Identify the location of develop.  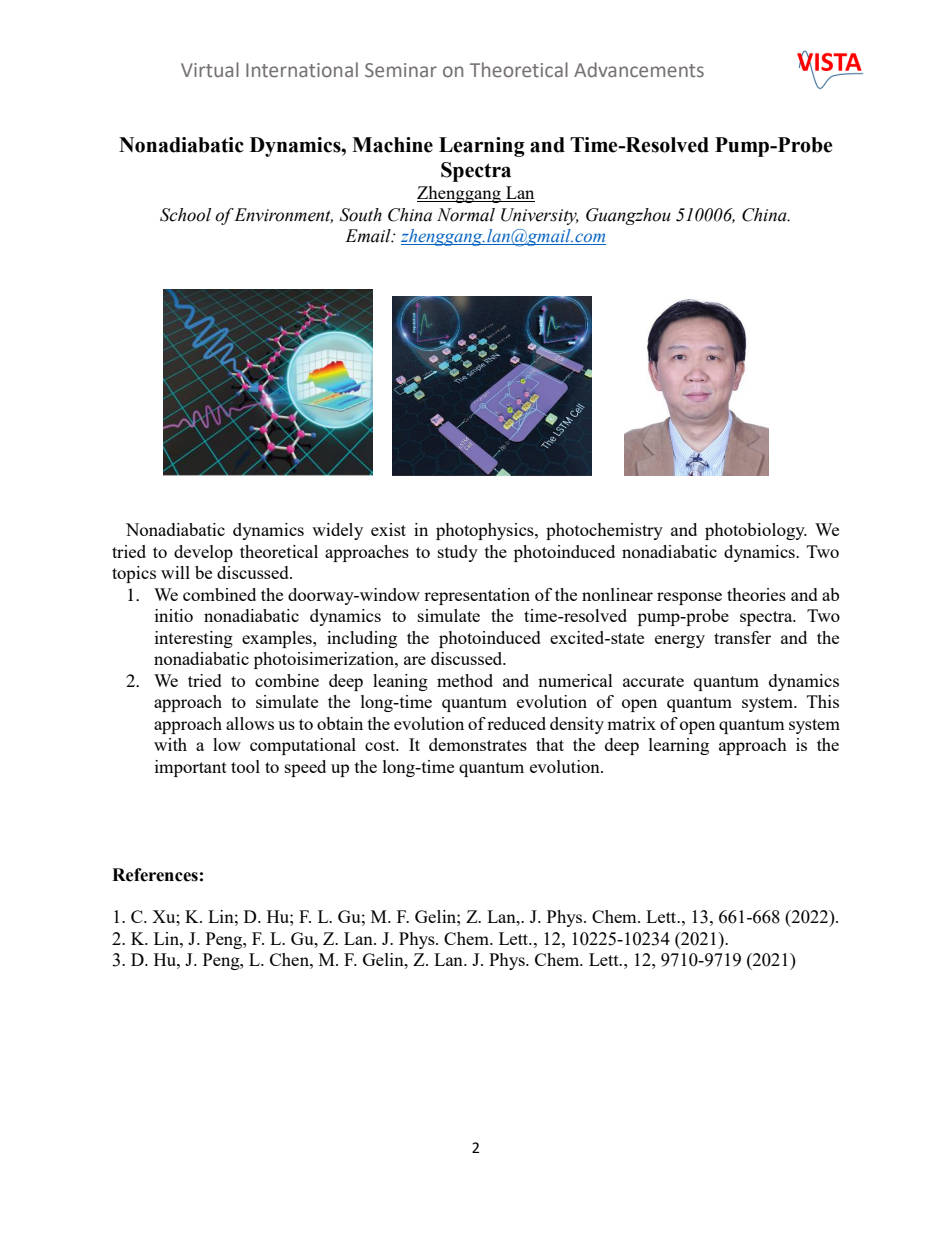
(203, 553).
